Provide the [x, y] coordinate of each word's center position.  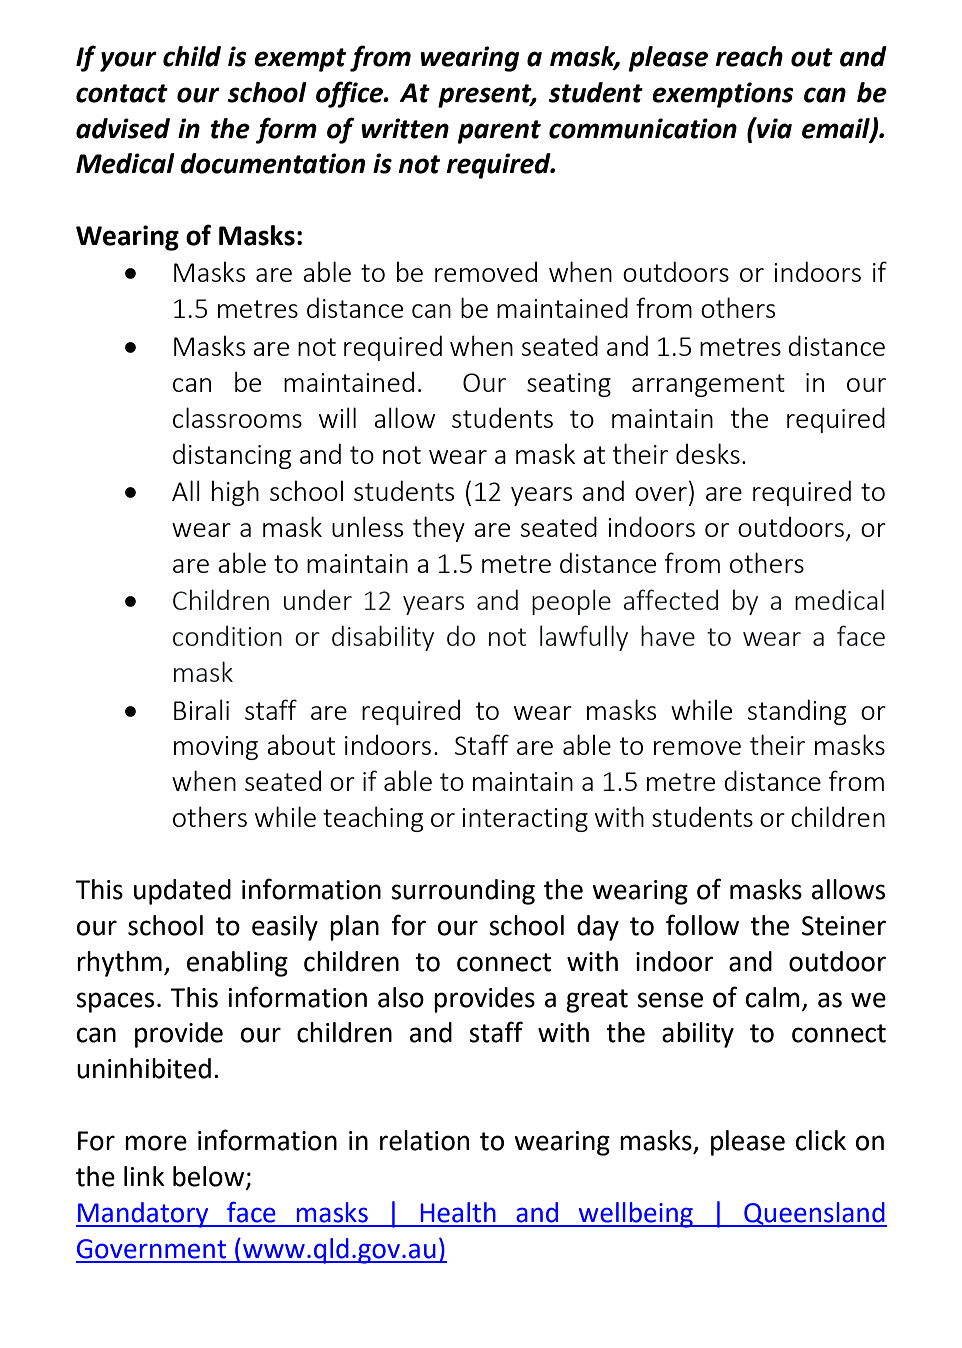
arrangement [708, 385]
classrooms [237, 417]
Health [458, 1212]
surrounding [463, 892]
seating [569, 385]
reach [749, 56]
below [210, 1177]
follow [702, 925]
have [668, 635]
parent [499, 132]
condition [227, 636]
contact [122, 93]
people [571, 602]
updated [182, 892]
